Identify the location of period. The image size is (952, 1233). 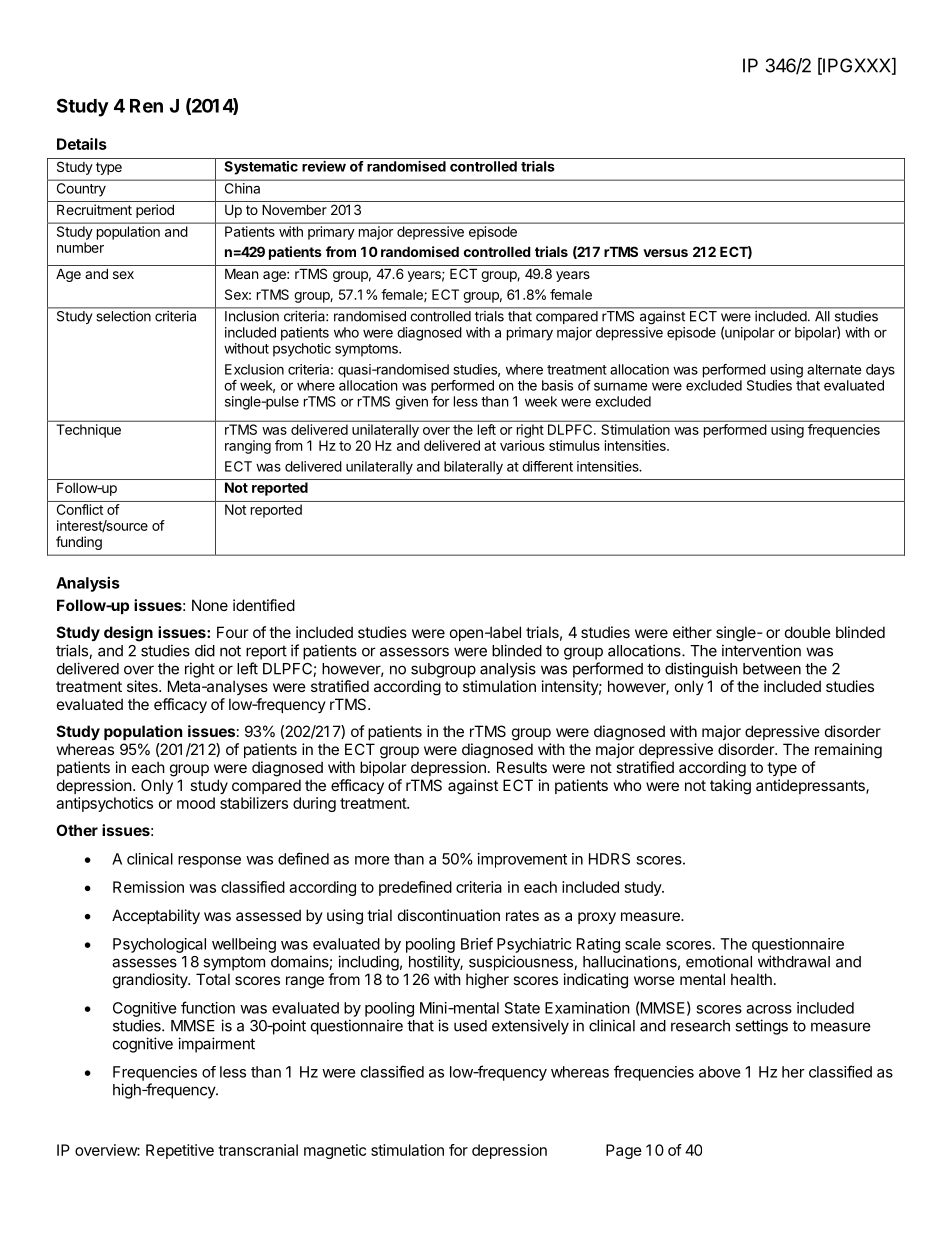
(155, 211).
